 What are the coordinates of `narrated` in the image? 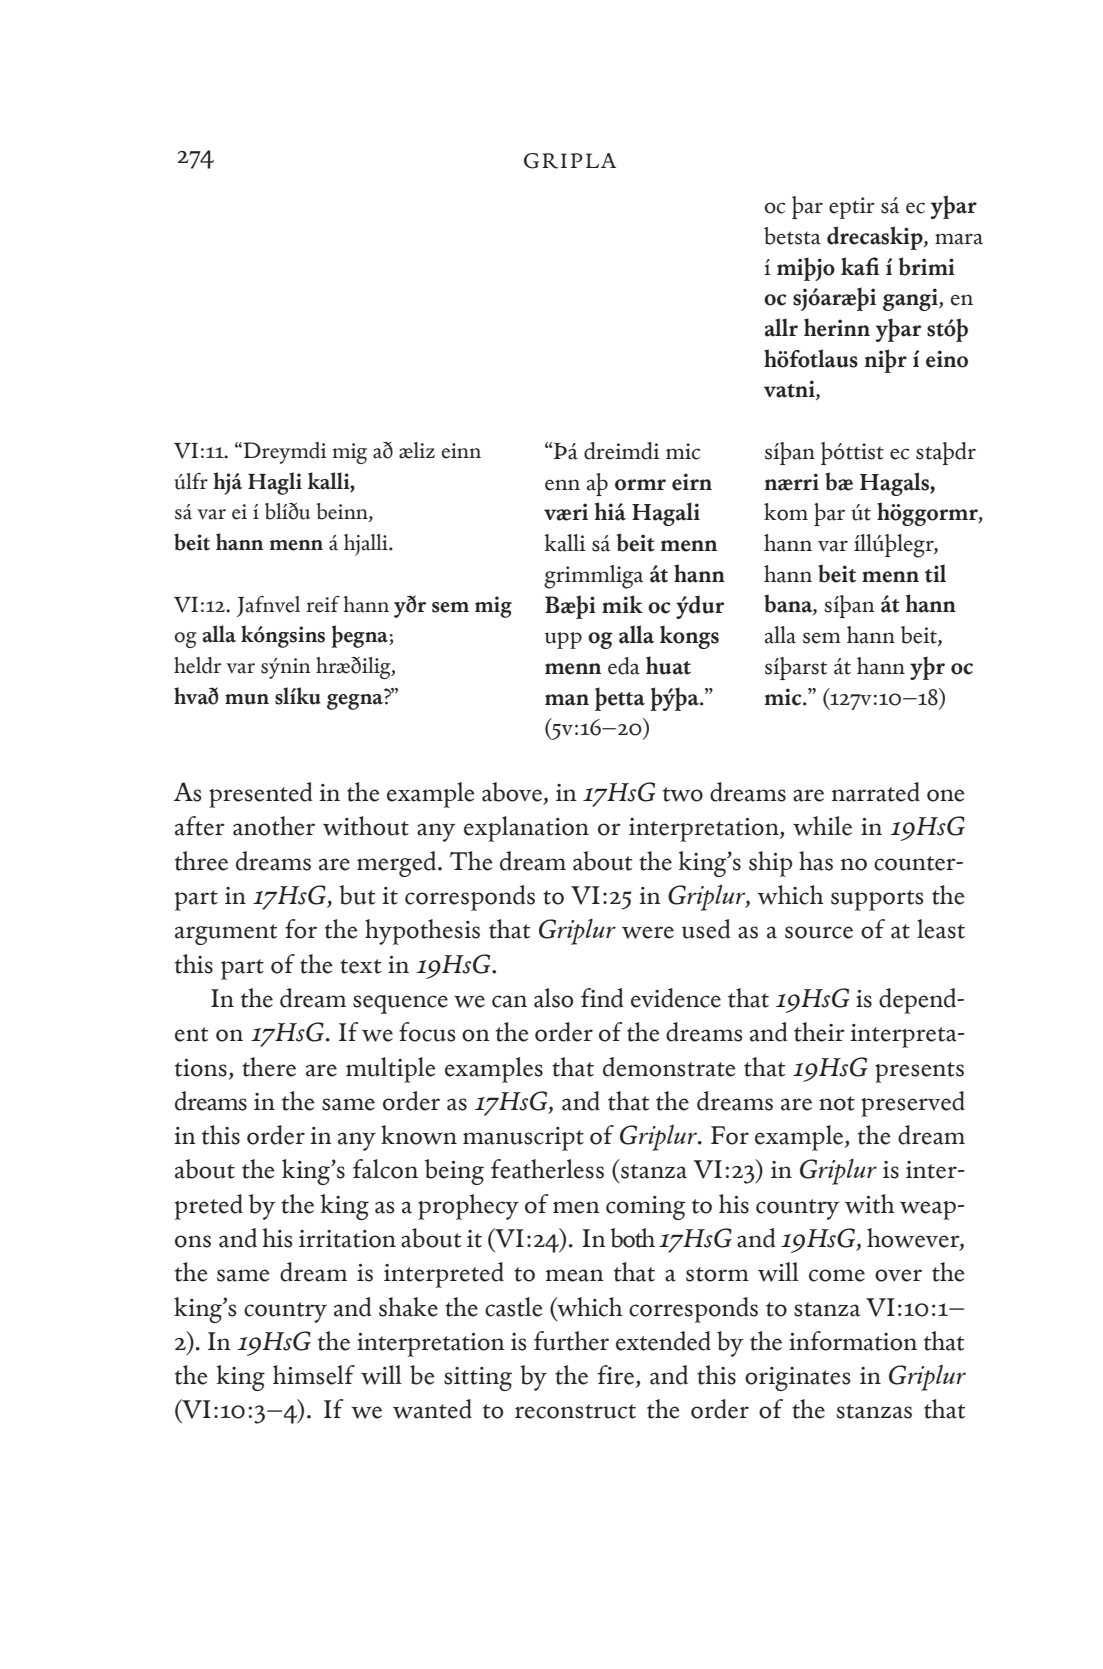 It's located at (876, 792).
